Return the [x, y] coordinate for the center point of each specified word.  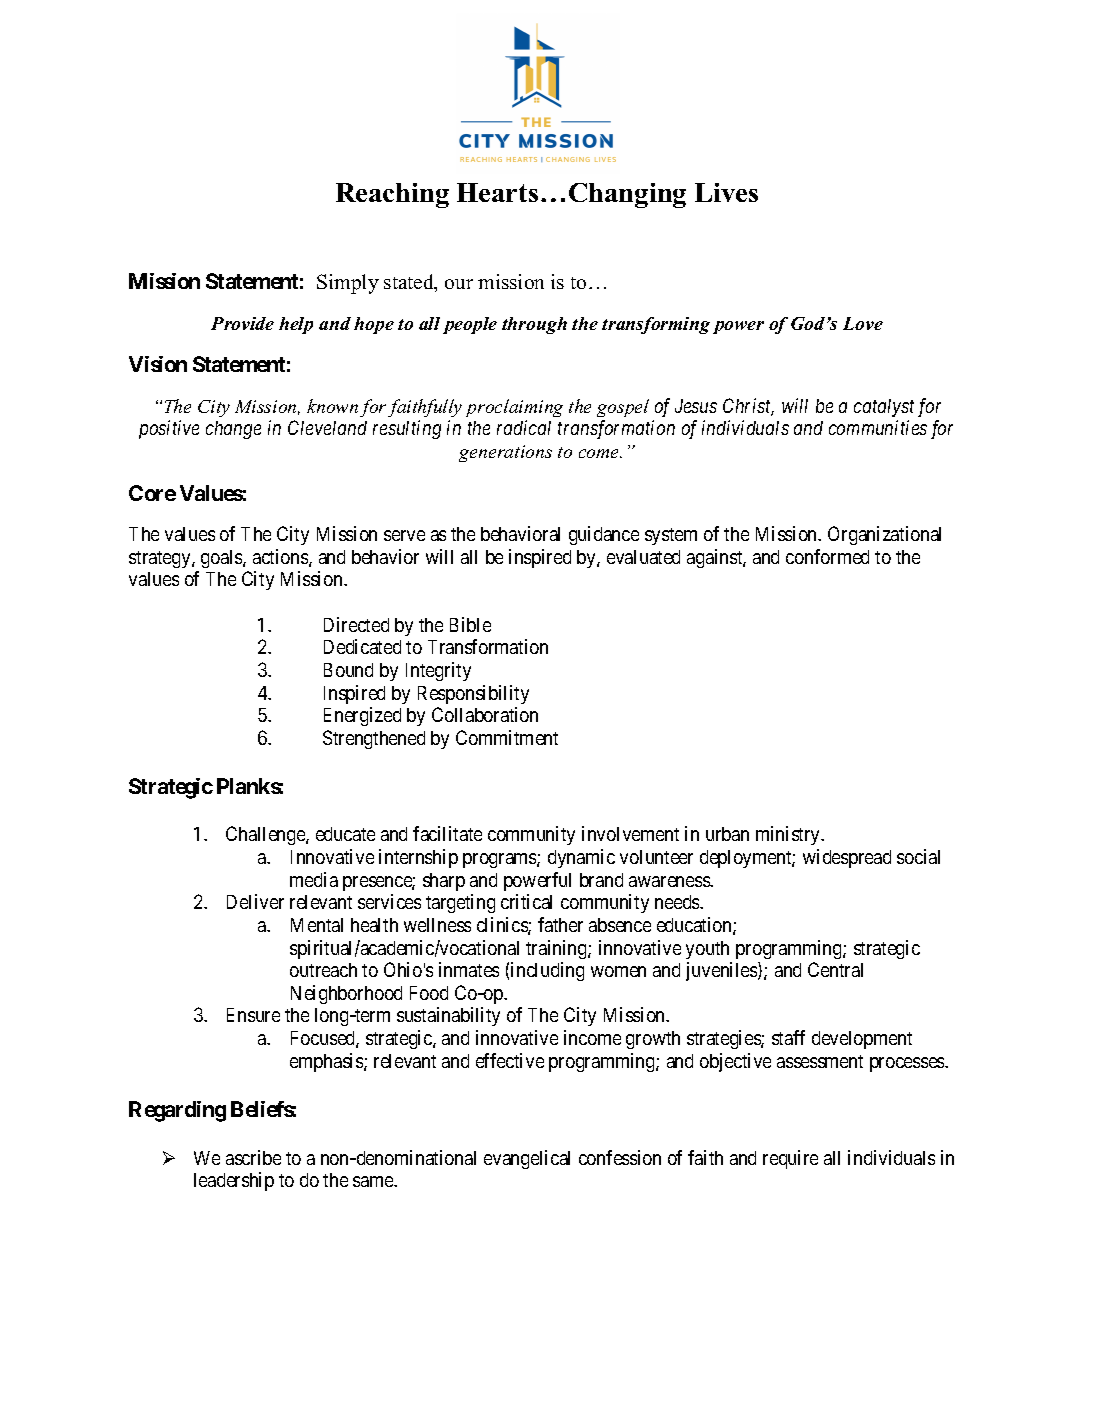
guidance [604, 535]
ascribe [253, 1157]
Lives [726, 192]
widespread [847, 858]
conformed [827, 556]
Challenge [266, 835]
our [459, 284]
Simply [348, 284]
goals [222, 559]
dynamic [581, 858]
